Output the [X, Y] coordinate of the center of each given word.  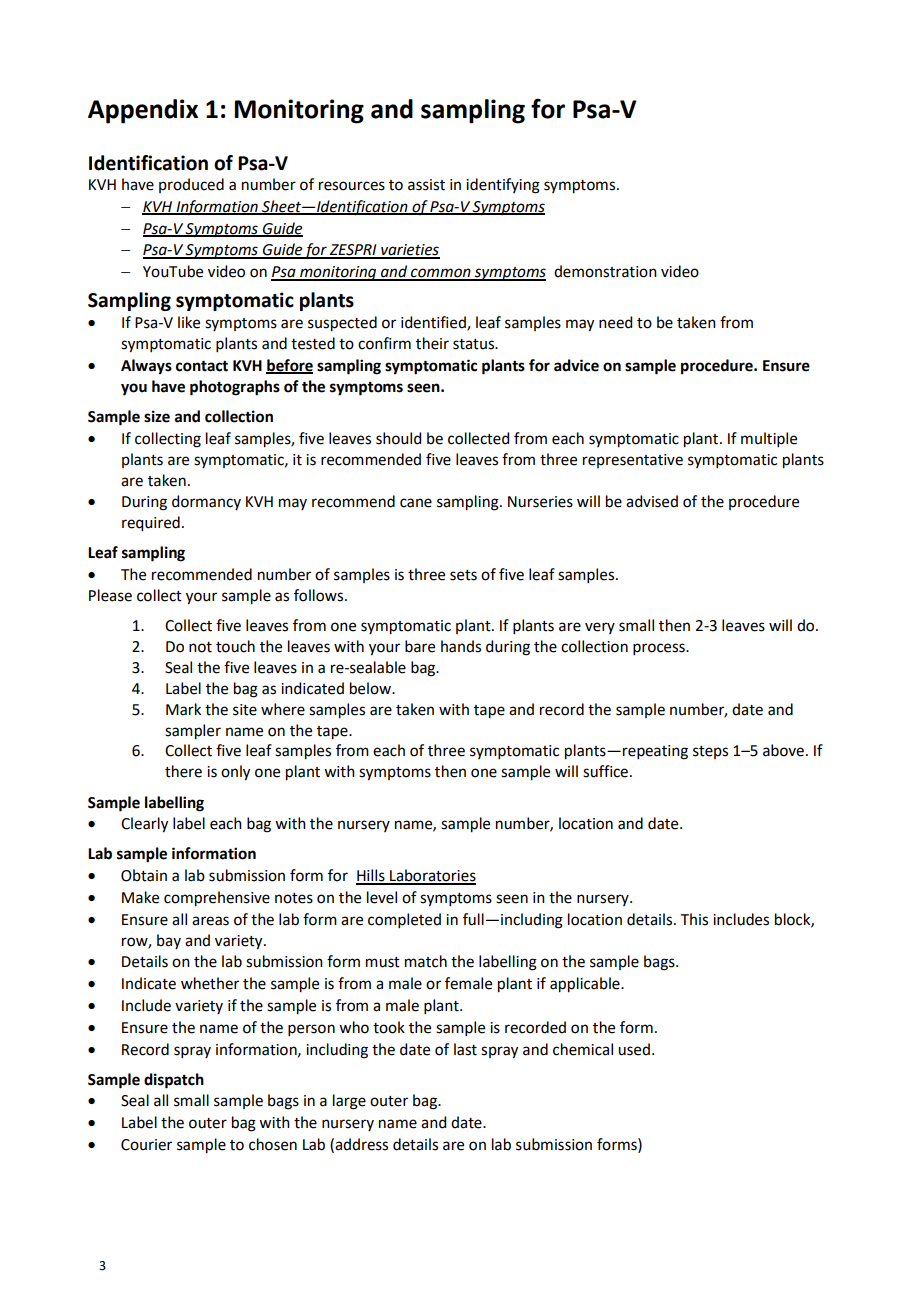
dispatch [174, 1081]
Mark [183, 709]
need [615, 322]
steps [710, 752]
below [372, 688]
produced [191, 185]
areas [210, 921]
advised [652, 501]
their [432, 343]
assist [426, 185]
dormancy [206, 502]
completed [404, 920]
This [694, 919]
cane [416, 503]
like [189, 322]
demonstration [605, 271]
